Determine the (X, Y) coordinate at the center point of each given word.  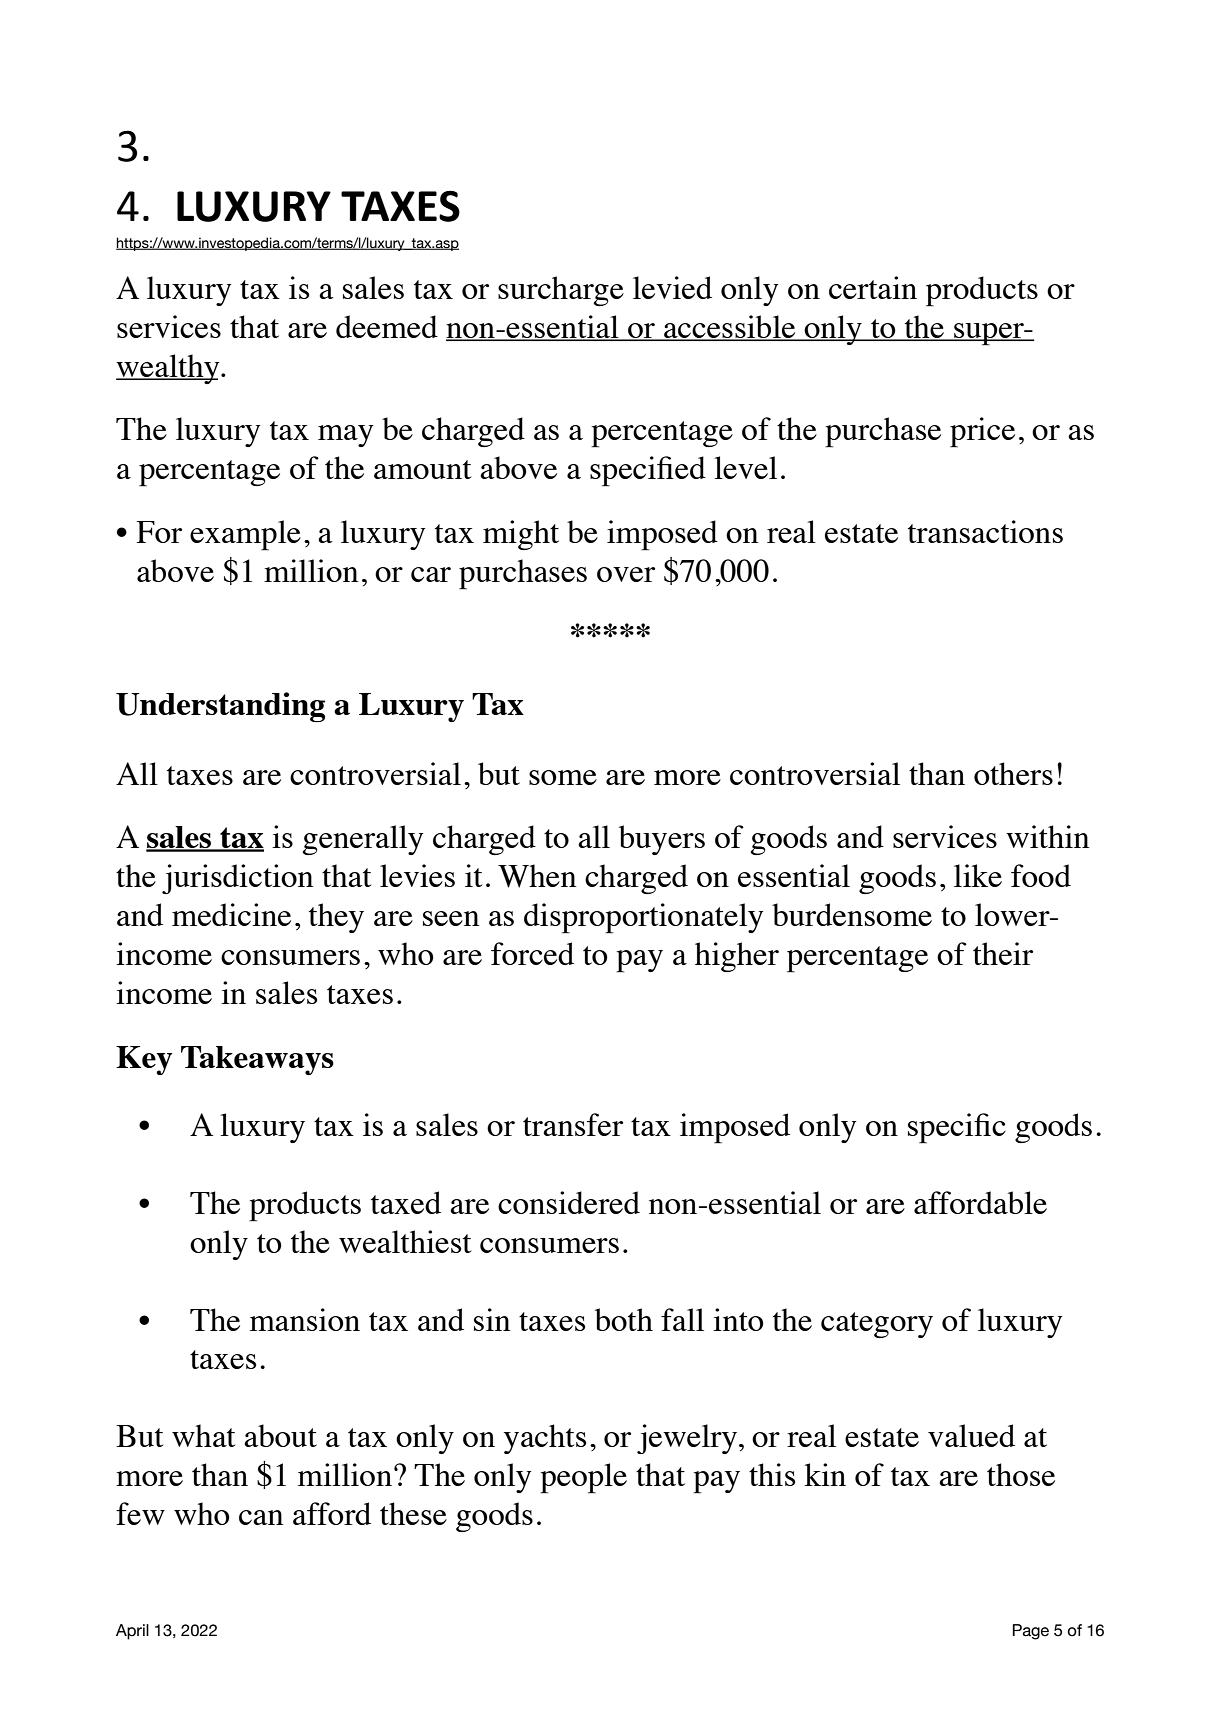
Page (1031, 1632)
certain (873, 287)
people (583, 1478)
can (261, 1517)
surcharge (561, 291)
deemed (387, 326)
